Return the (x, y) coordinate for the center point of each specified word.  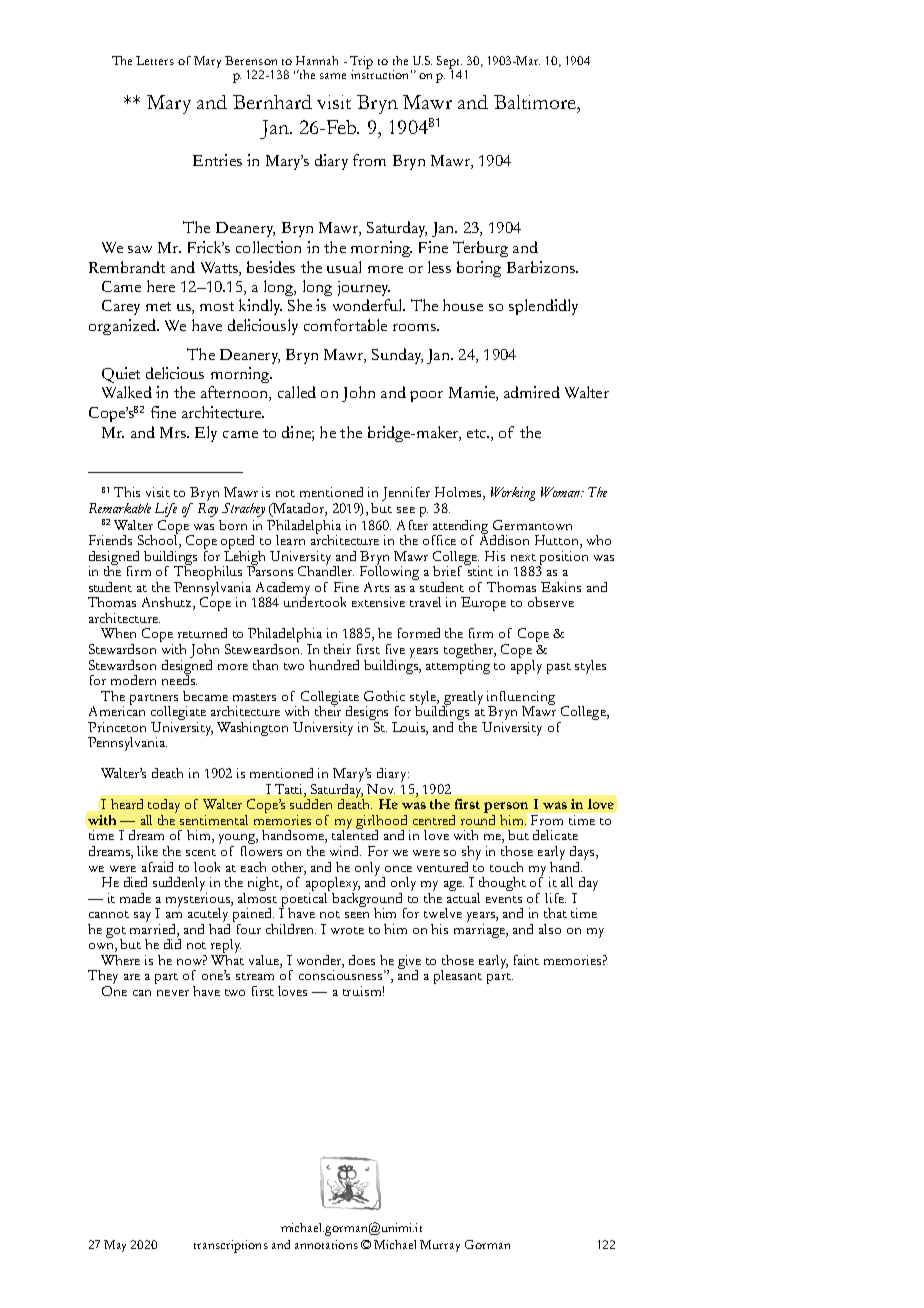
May (115, 1246)
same (333, 76)
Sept (449, 63)
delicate (555, 835)
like (147, 851)
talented (355, 834)
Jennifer (406, 494)
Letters (155, 60)
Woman (561, 492)
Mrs (174, 432)
